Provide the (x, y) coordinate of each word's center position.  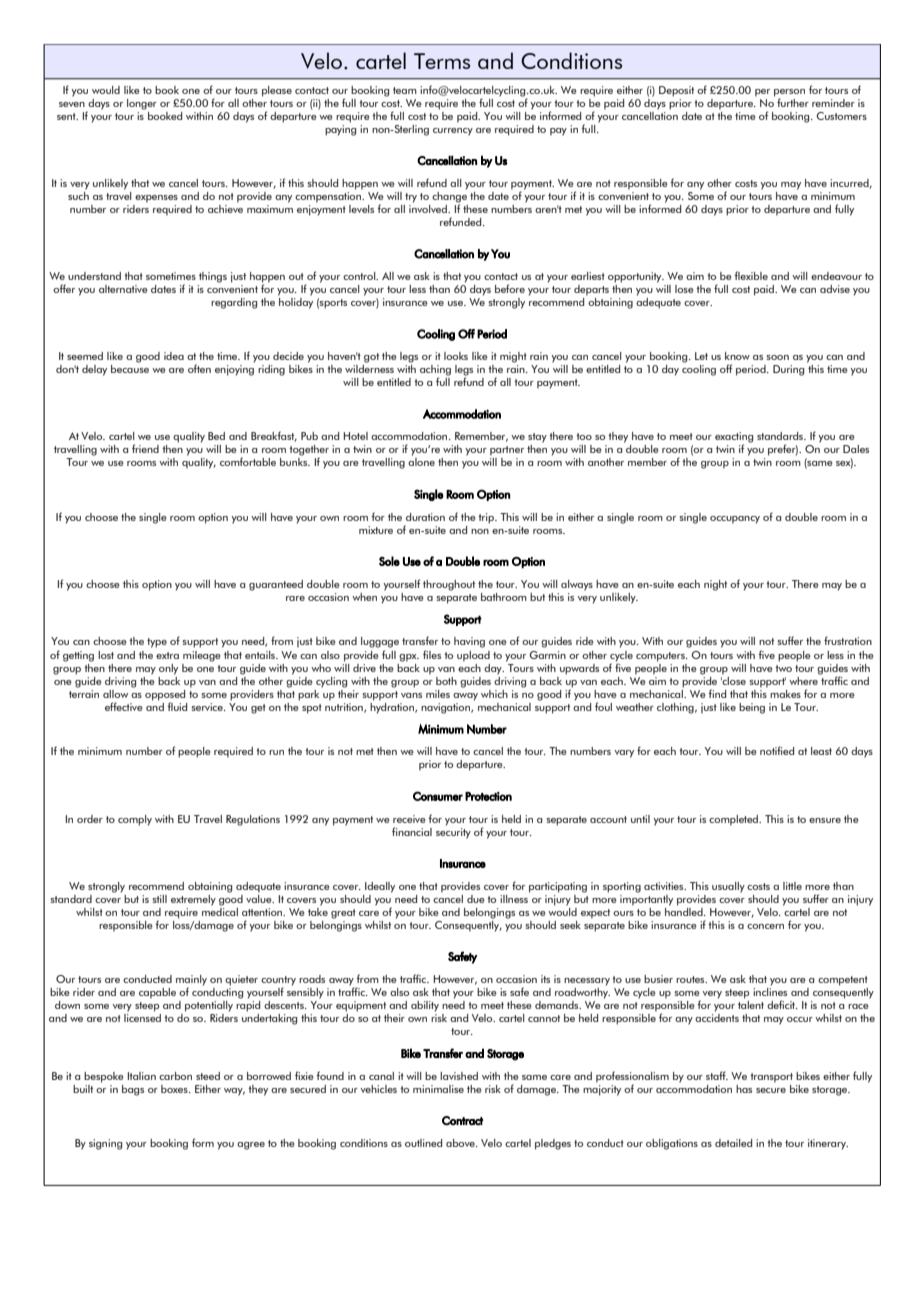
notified (777, 750)
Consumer (438, 796)
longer (142, 104)
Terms (442, 61)
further (793, 102)
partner (507, 451)
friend (145, 448)
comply (135, 820)
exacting (734, 438)
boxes (175, 1089)
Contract (462, 1121)
